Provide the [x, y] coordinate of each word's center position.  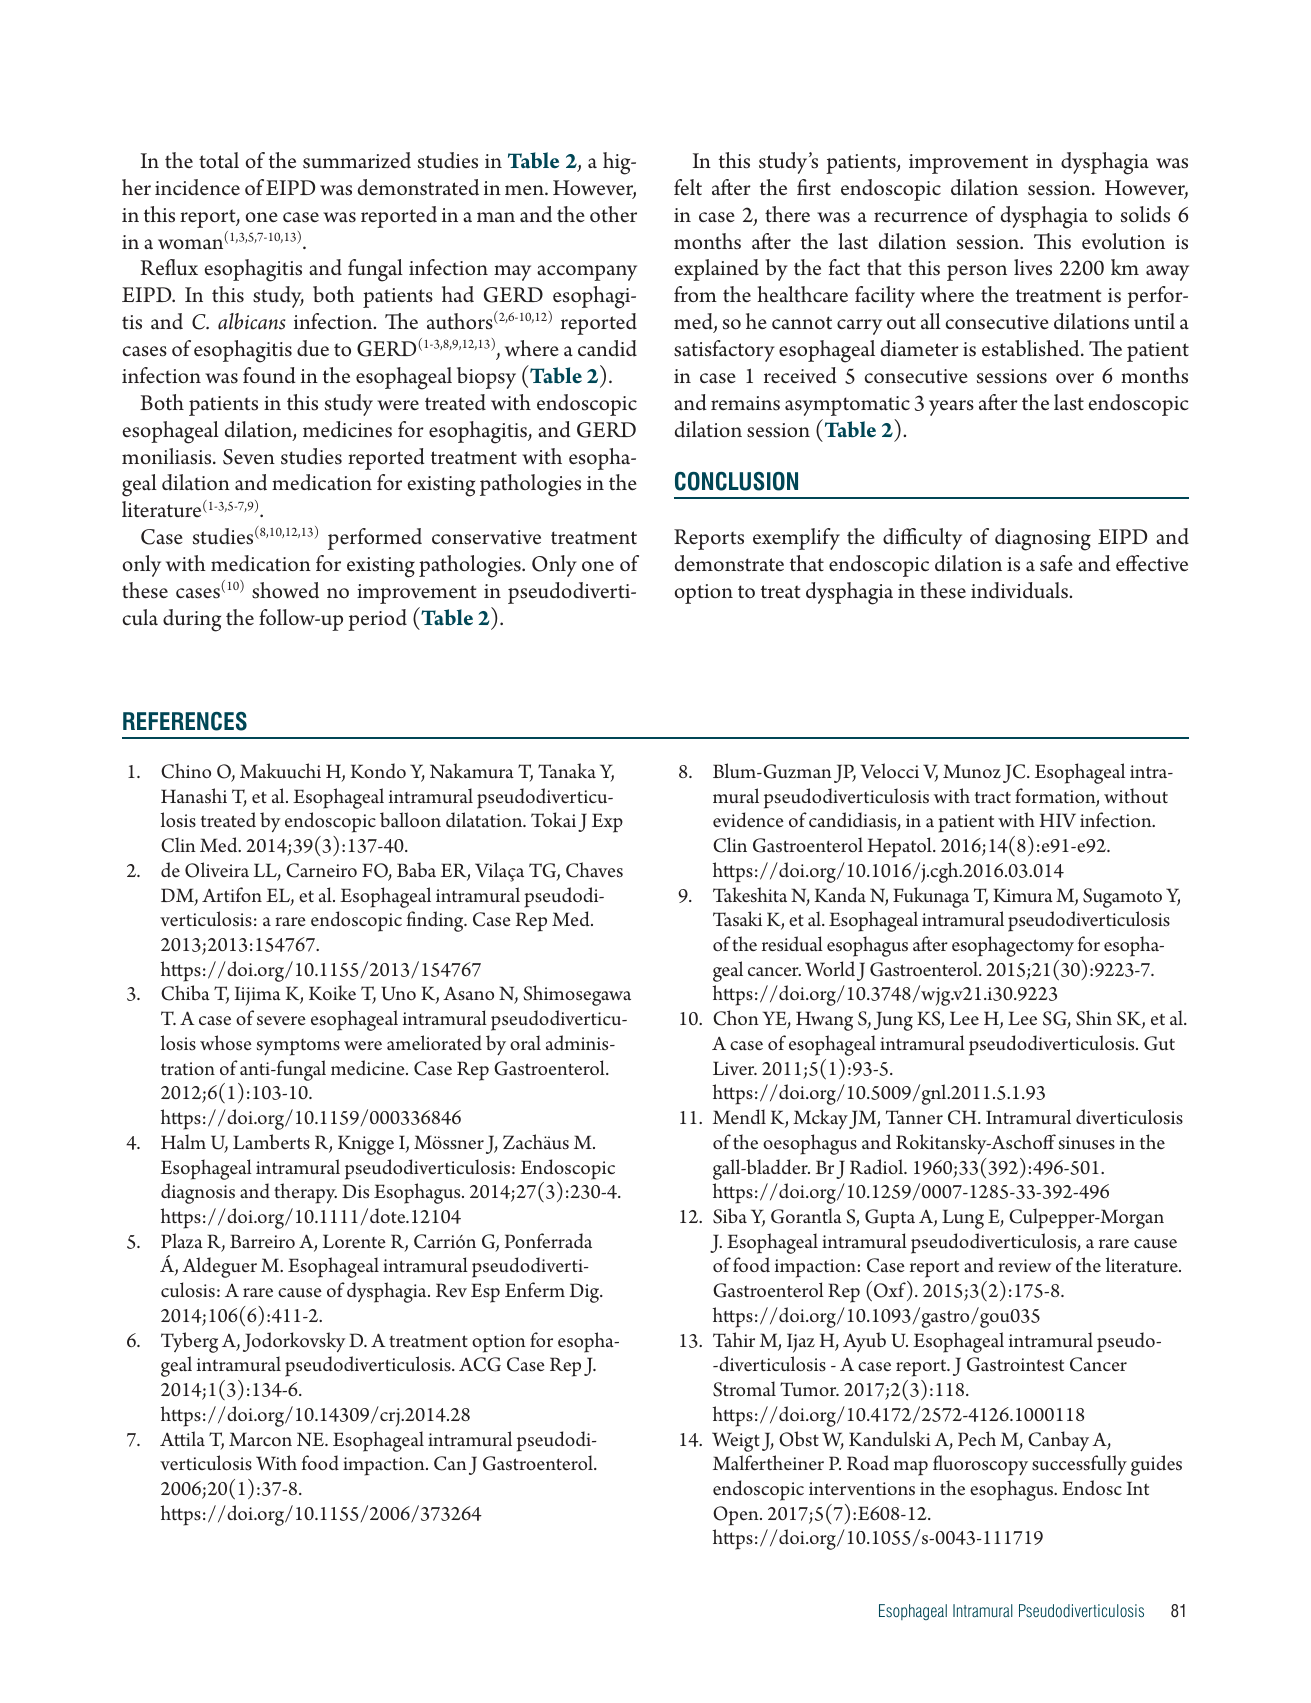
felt [688, 187]
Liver [735, 1068]
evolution [1123, 241]
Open [737, 1516]
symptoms [298, 1047]
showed [285, 590]
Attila [182, 1438]
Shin [1094, 1018]
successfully [1079, 1465]
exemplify [796, 539]
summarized [357, 160]
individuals [1020, 590]
